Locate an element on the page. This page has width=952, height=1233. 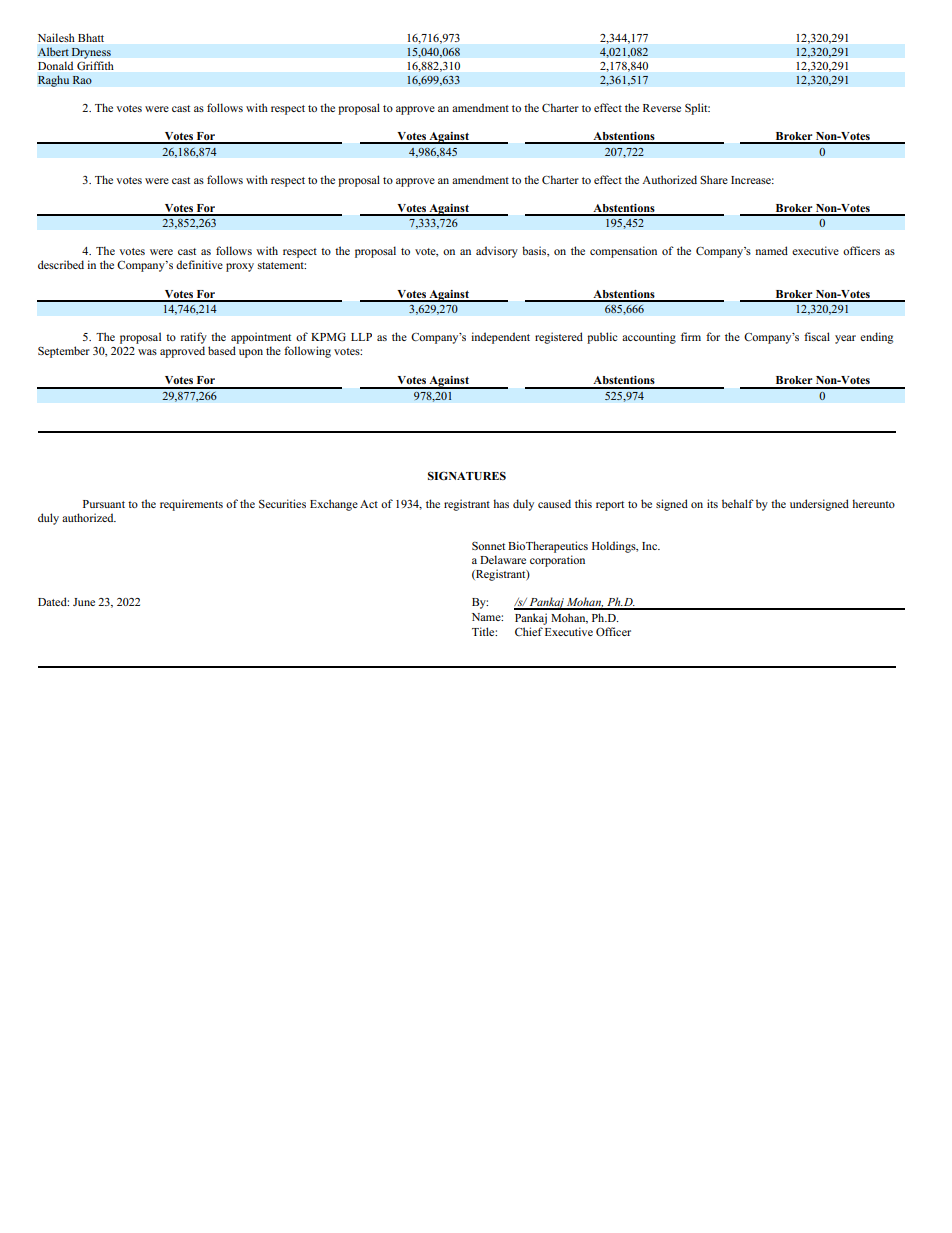
June is located at coordinates (84, 602).
